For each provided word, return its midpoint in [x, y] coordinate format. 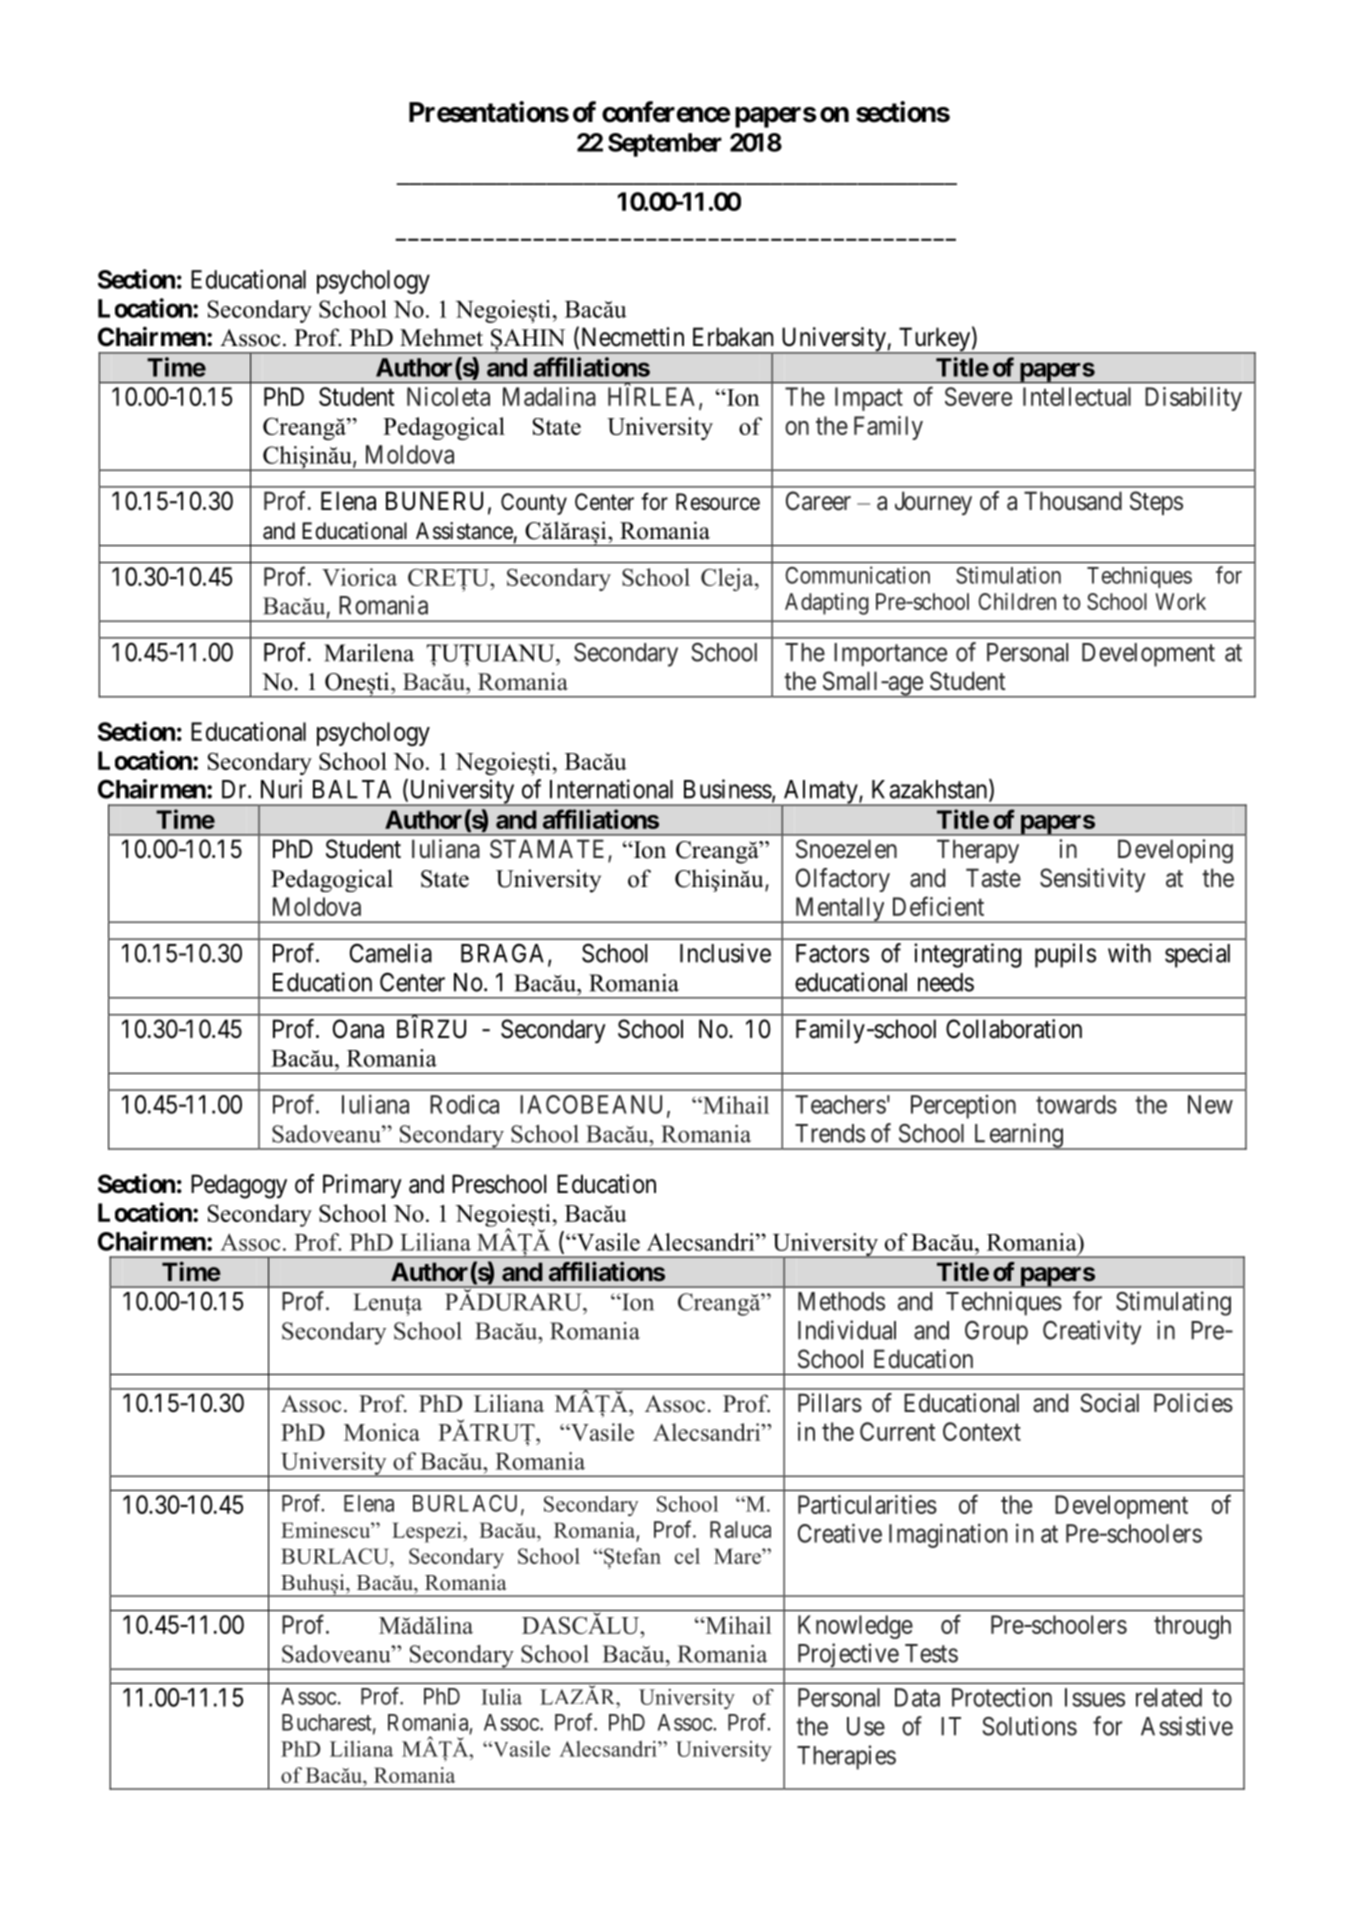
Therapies [846, 1757]
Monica [382, 1432]
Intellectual [1077, 396]
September [665, 145]
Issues [1095, 1697]
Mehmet [441, 337]
